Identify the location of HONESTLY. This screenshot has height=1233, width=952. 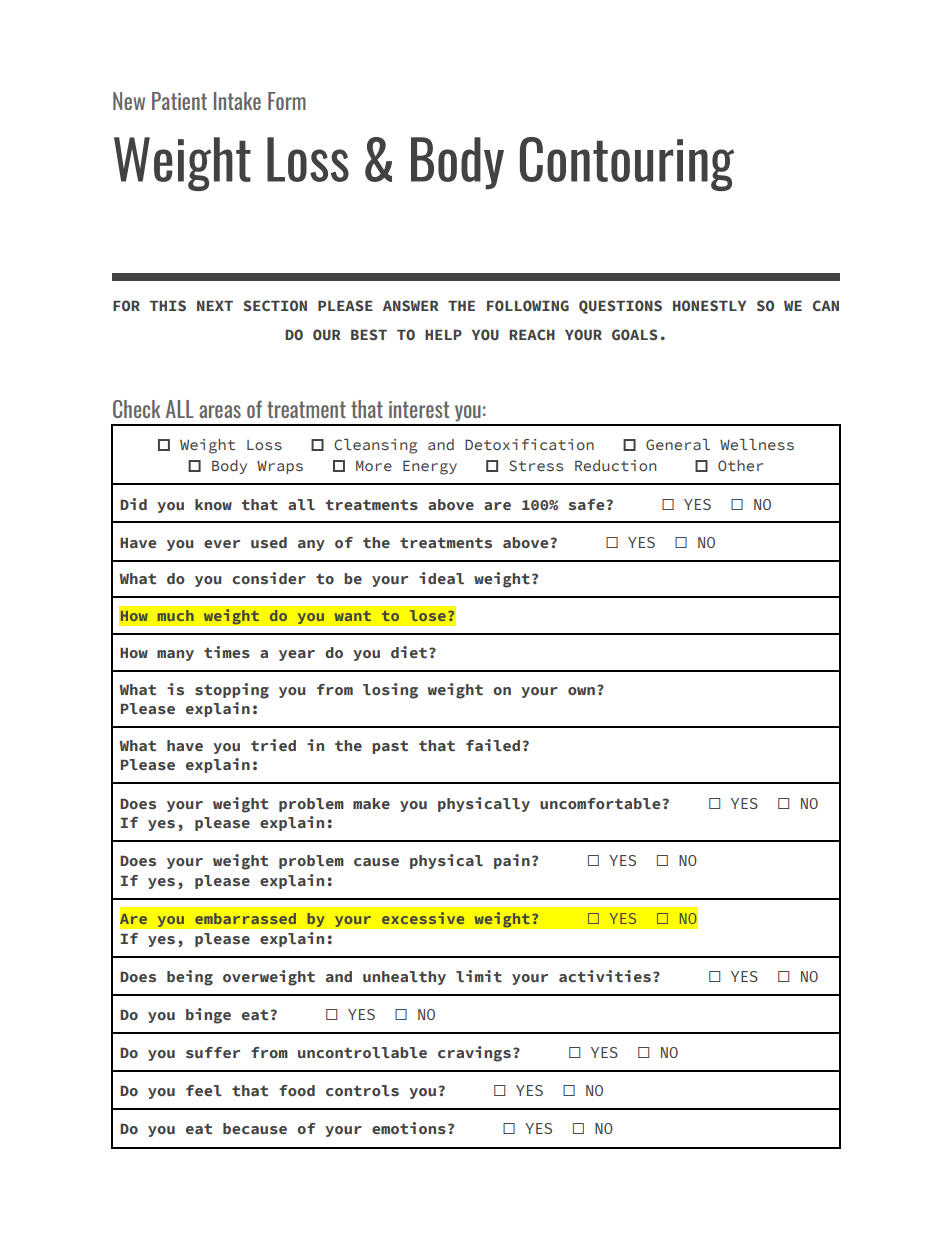
(709, 305).
